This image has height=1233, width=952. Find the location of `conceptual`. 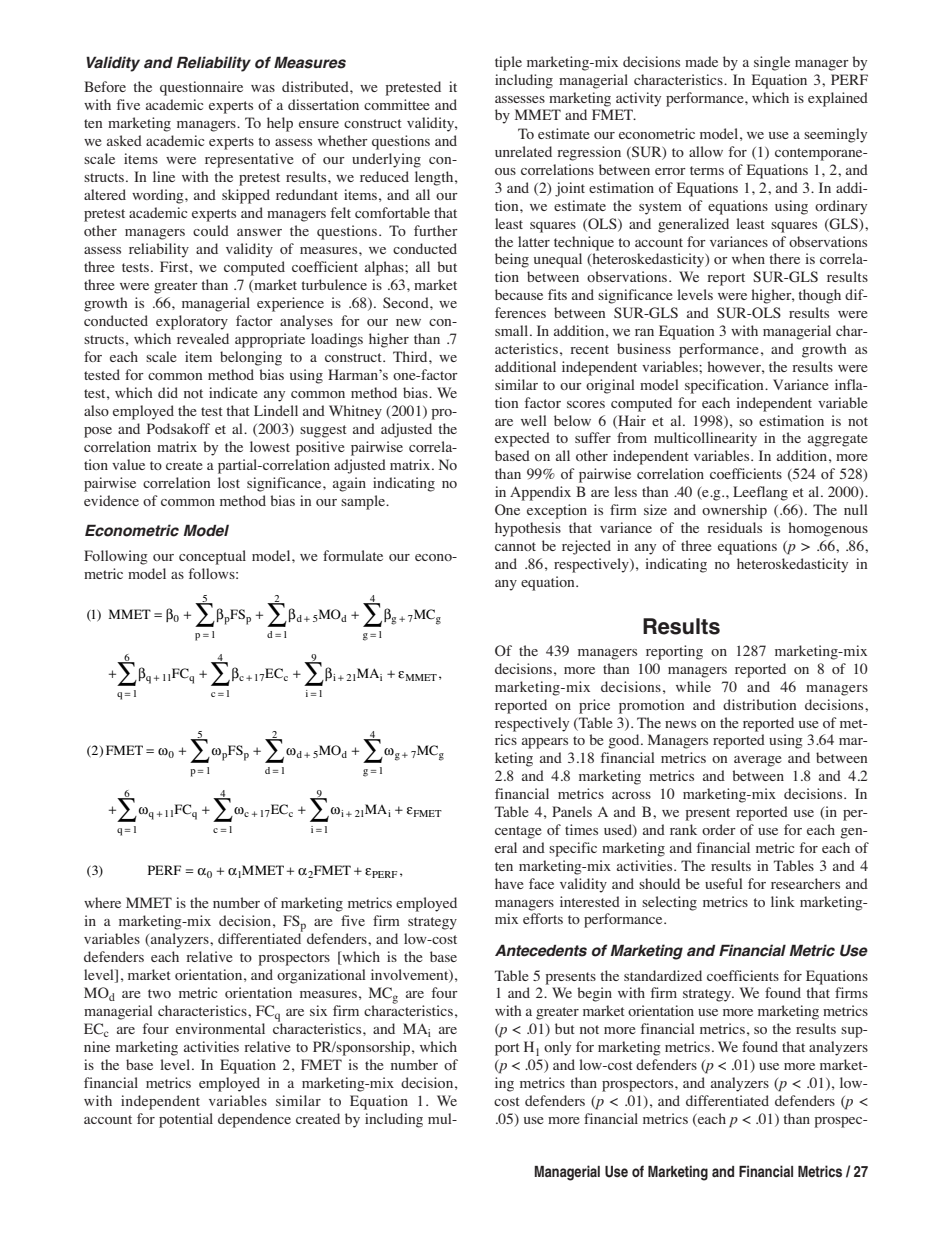

conceptual is located at coordinates (212, 557).
